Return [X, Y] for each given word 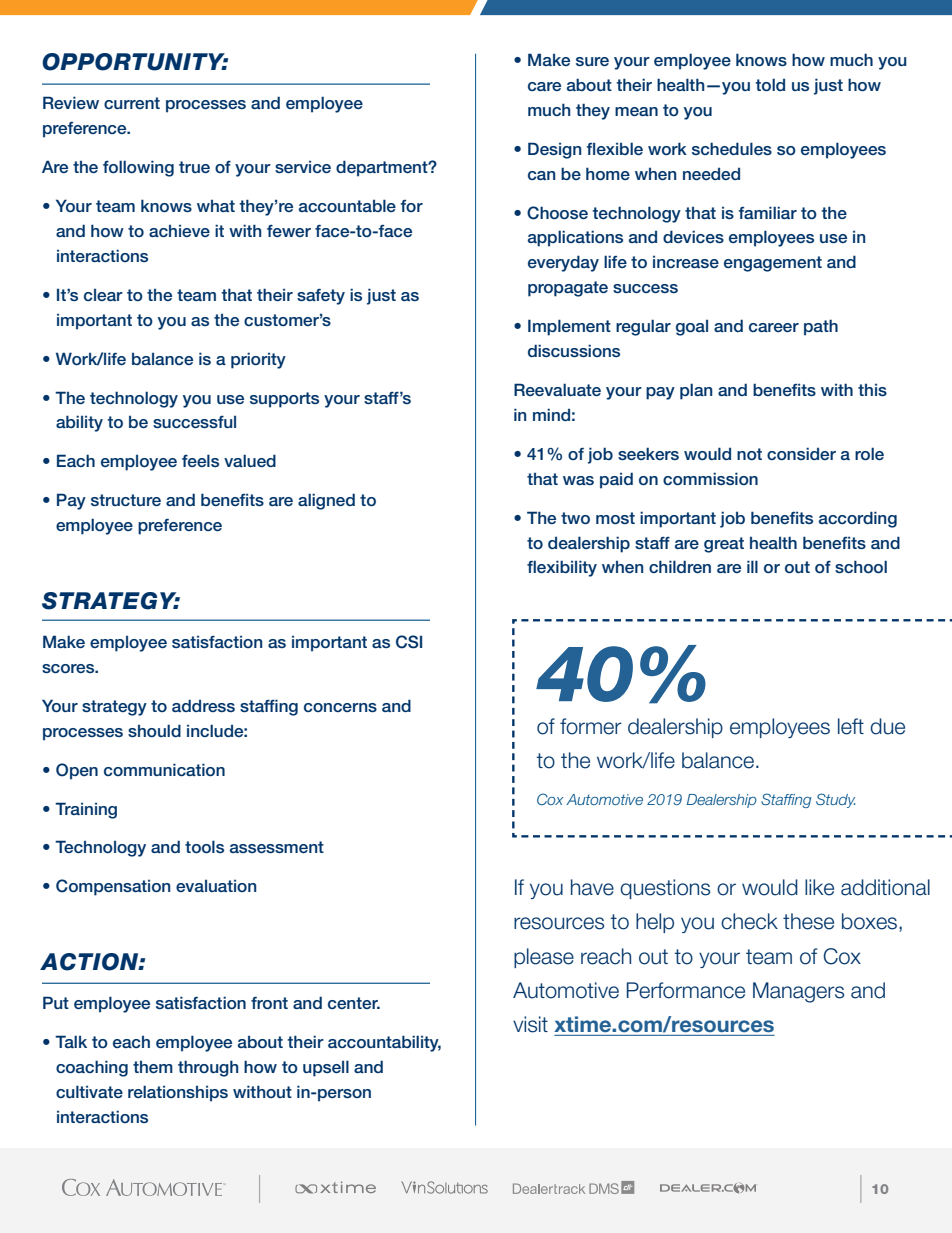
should [154, 730]
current [132, 103]
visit [530, 1024]
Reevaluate [557, 389]
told [770, 84]
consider [801, 453]
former [591, 726]
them [153, 1067]
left [851, 726]
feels [200, 460]
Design [554, 150]
